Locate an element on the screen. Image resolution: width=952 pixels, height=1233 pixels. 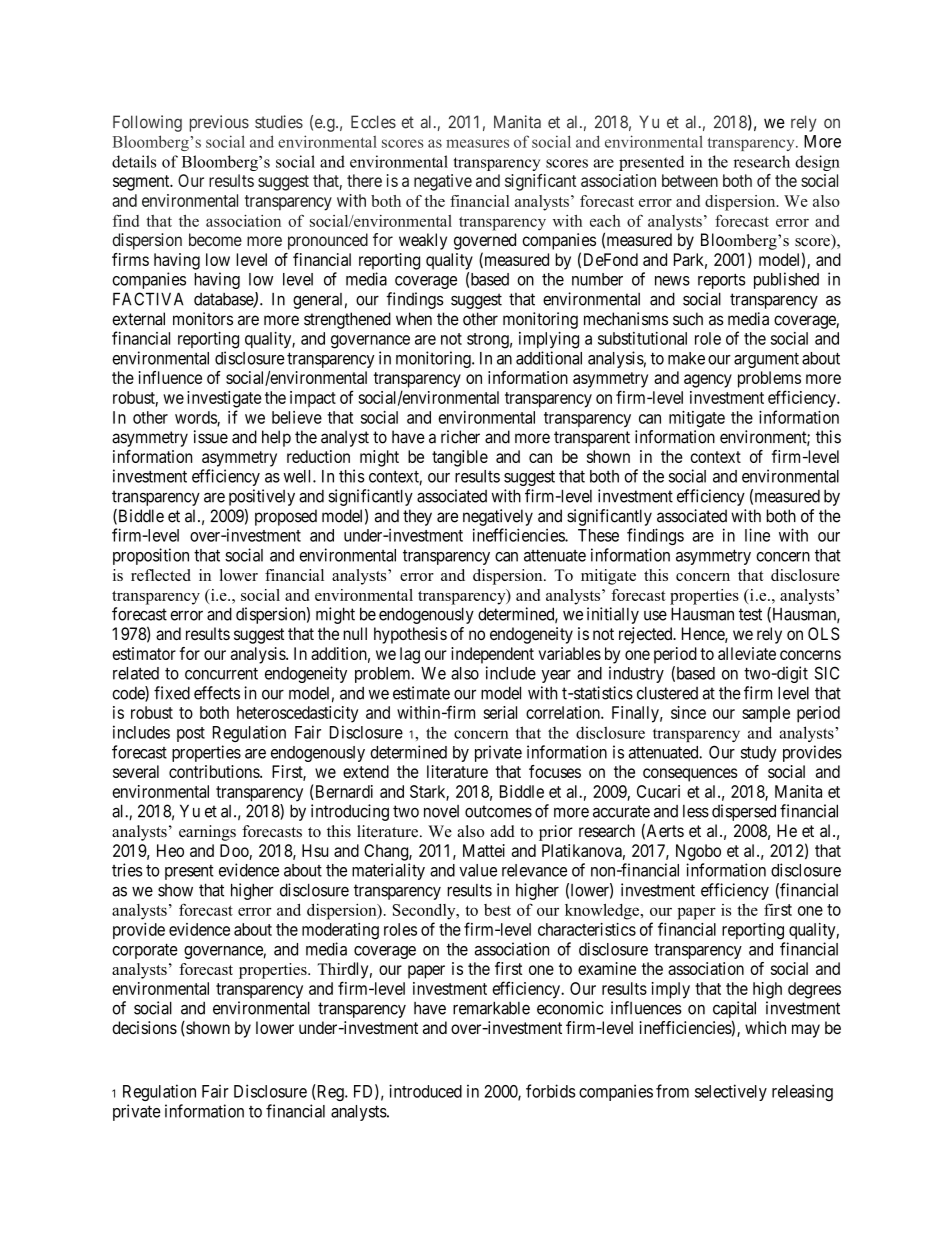
sample is located at coordinates (766, 714).
